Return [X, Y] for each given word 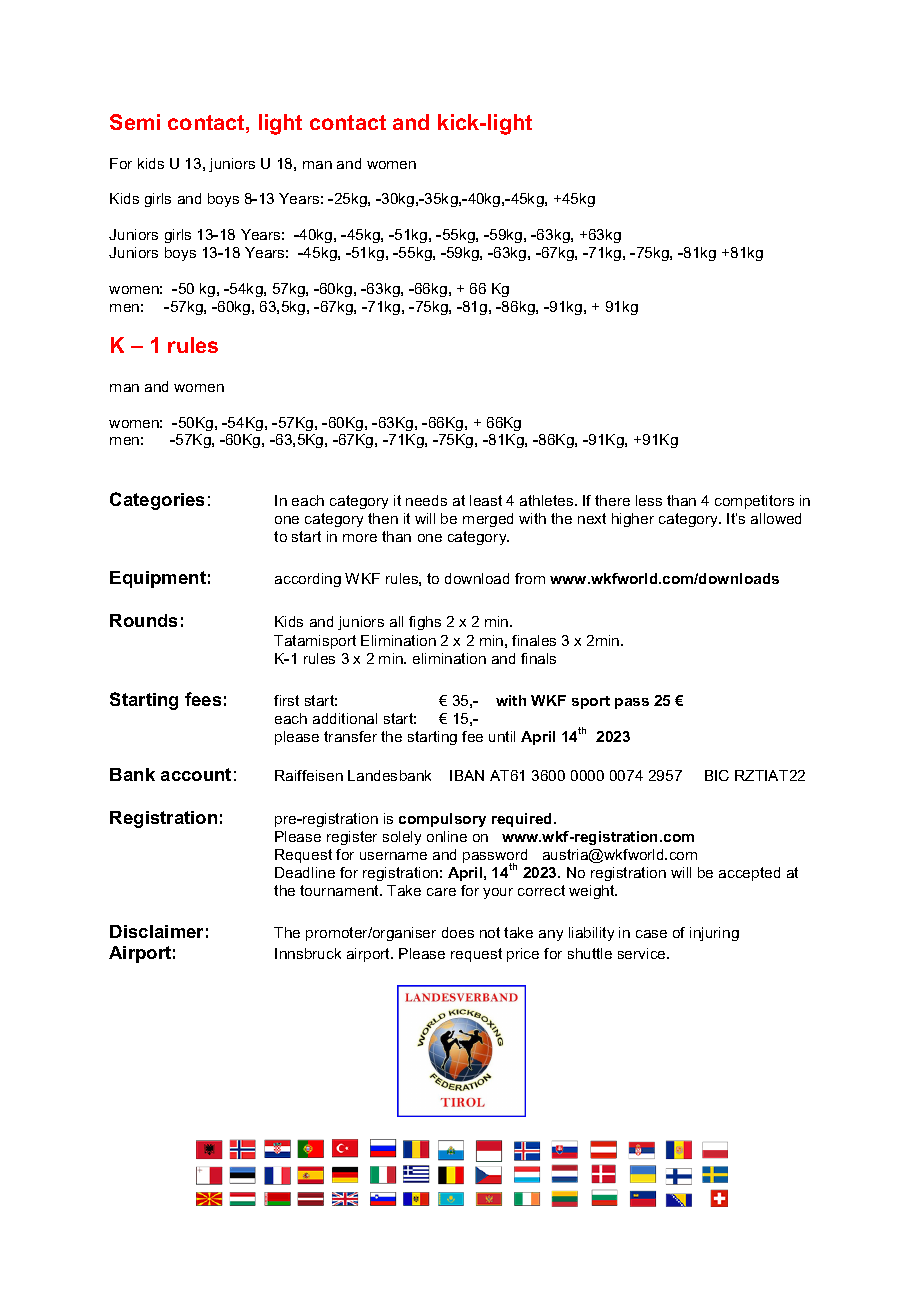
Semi [135, 122]
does [458, 932]
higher [633, 520]
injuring [714, 934]
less [649, 500]
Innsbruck [308, 953]
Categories [157, 501]
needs [426, 500]
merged [488, 520]
